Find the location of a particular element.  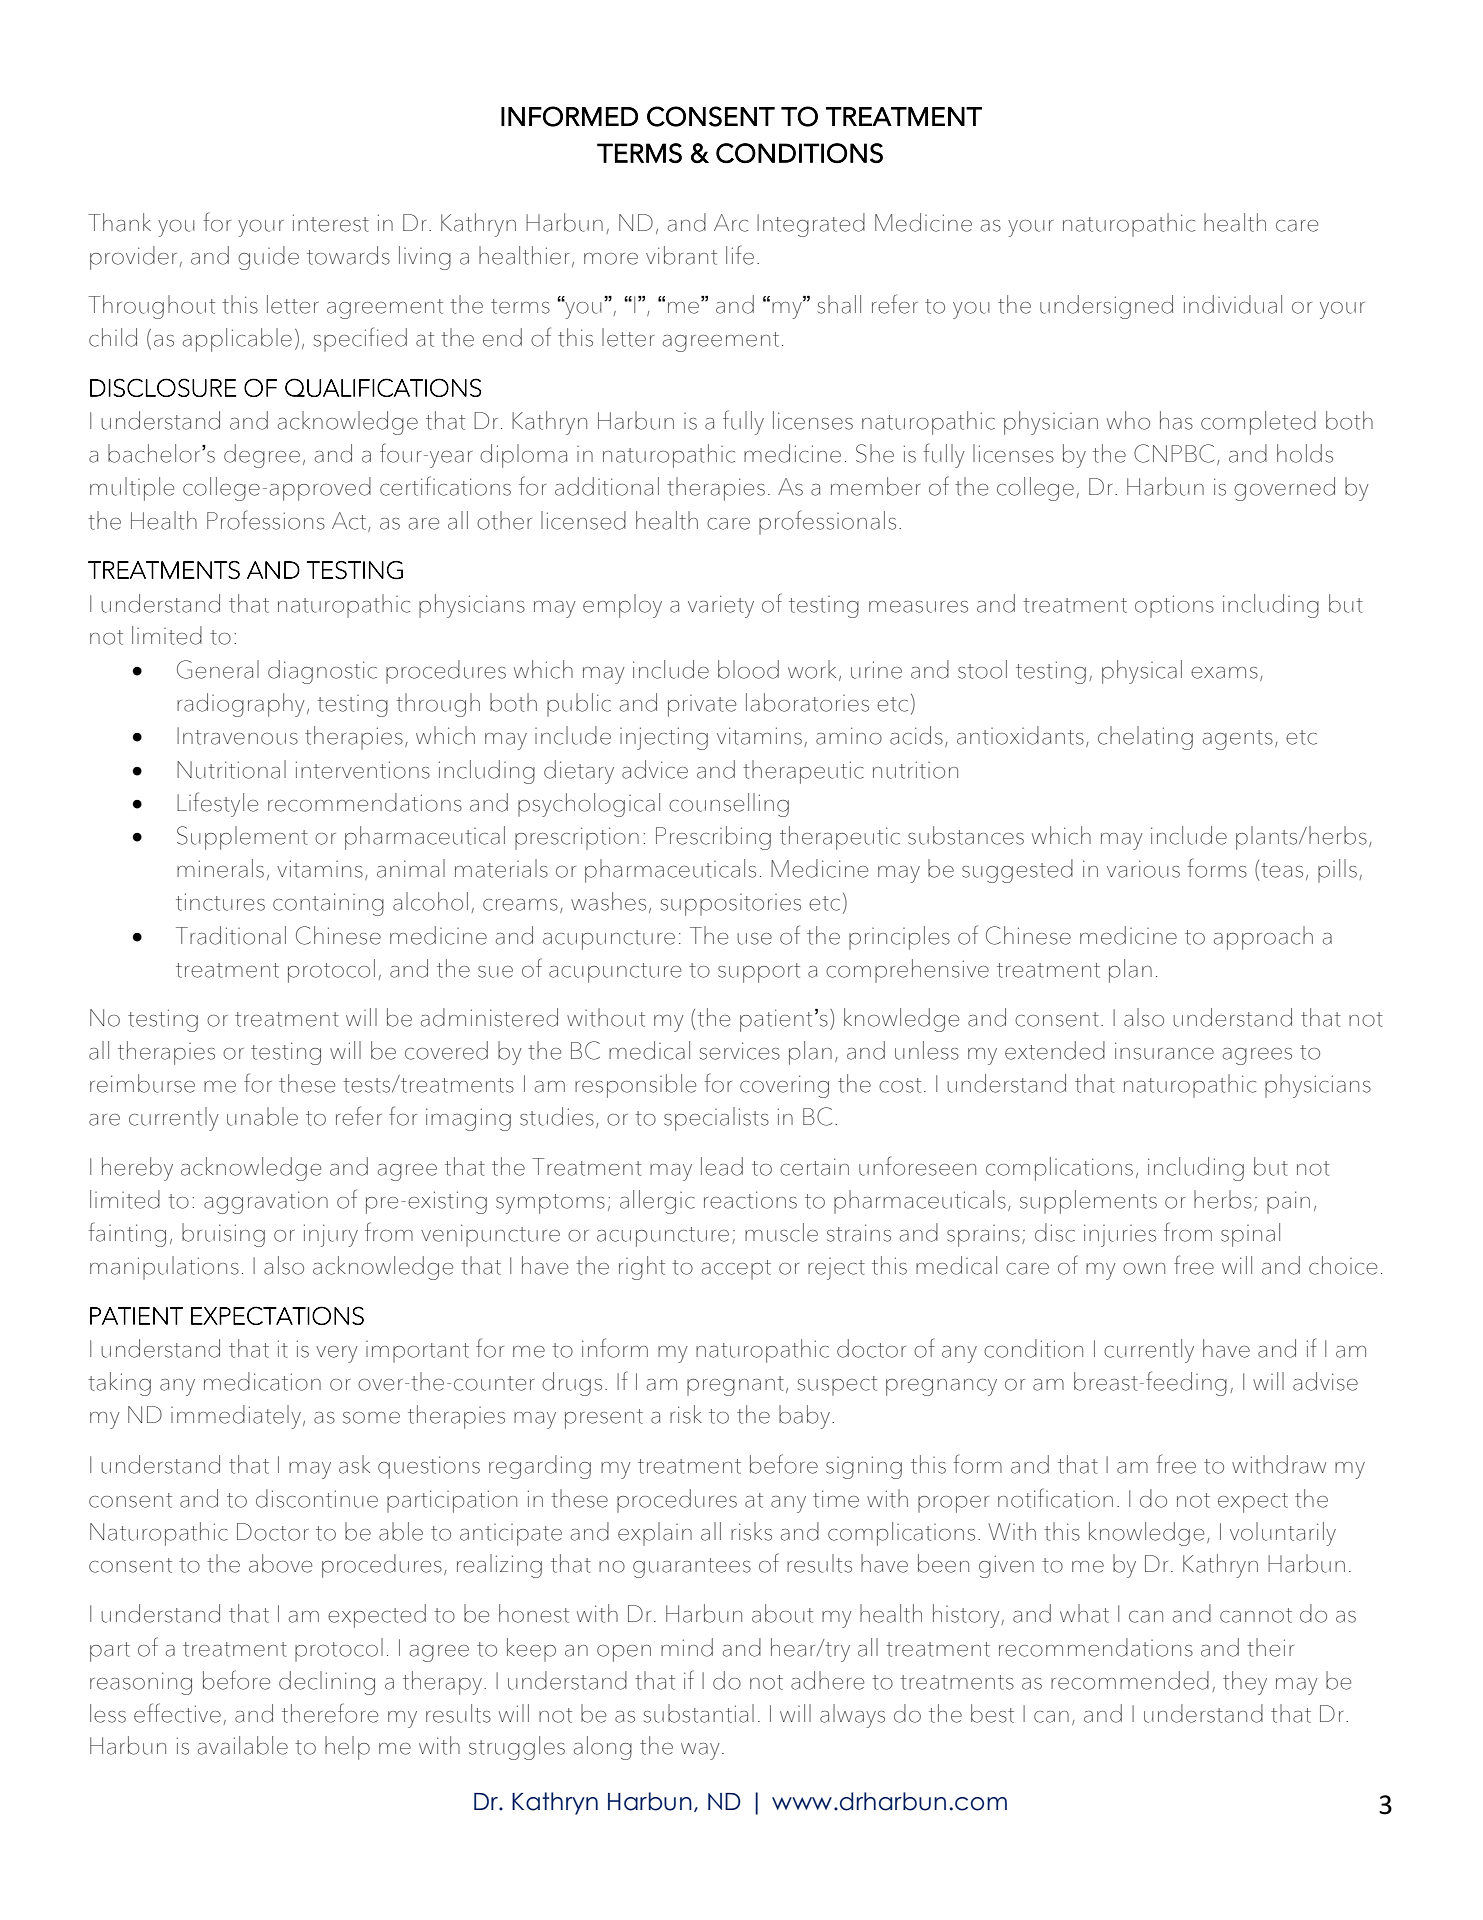

therefore is located at coordinates (330, 1713).
